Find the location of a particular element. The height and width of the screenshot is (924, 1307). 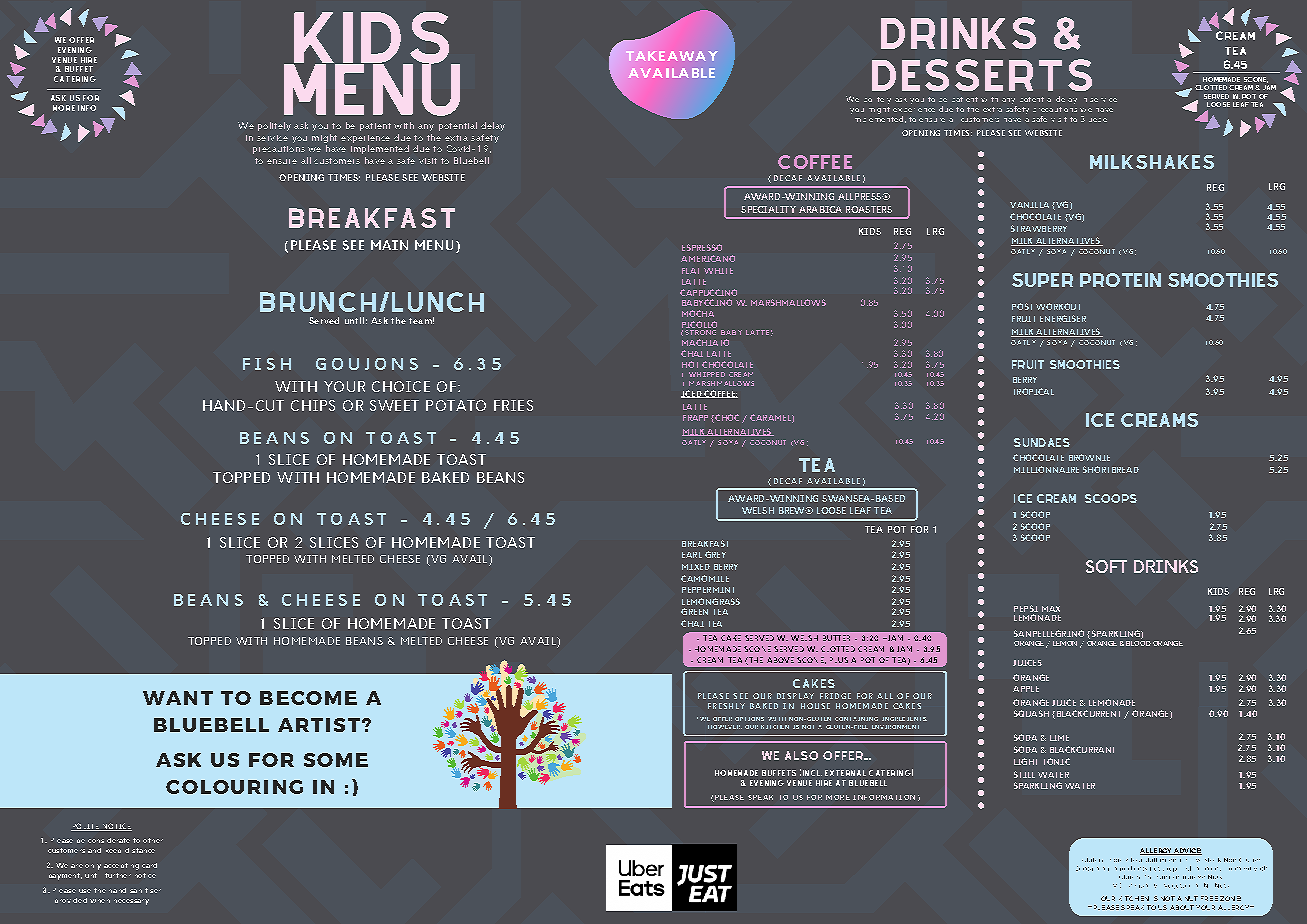

CHIPS is located at coordinates (313, 405).
